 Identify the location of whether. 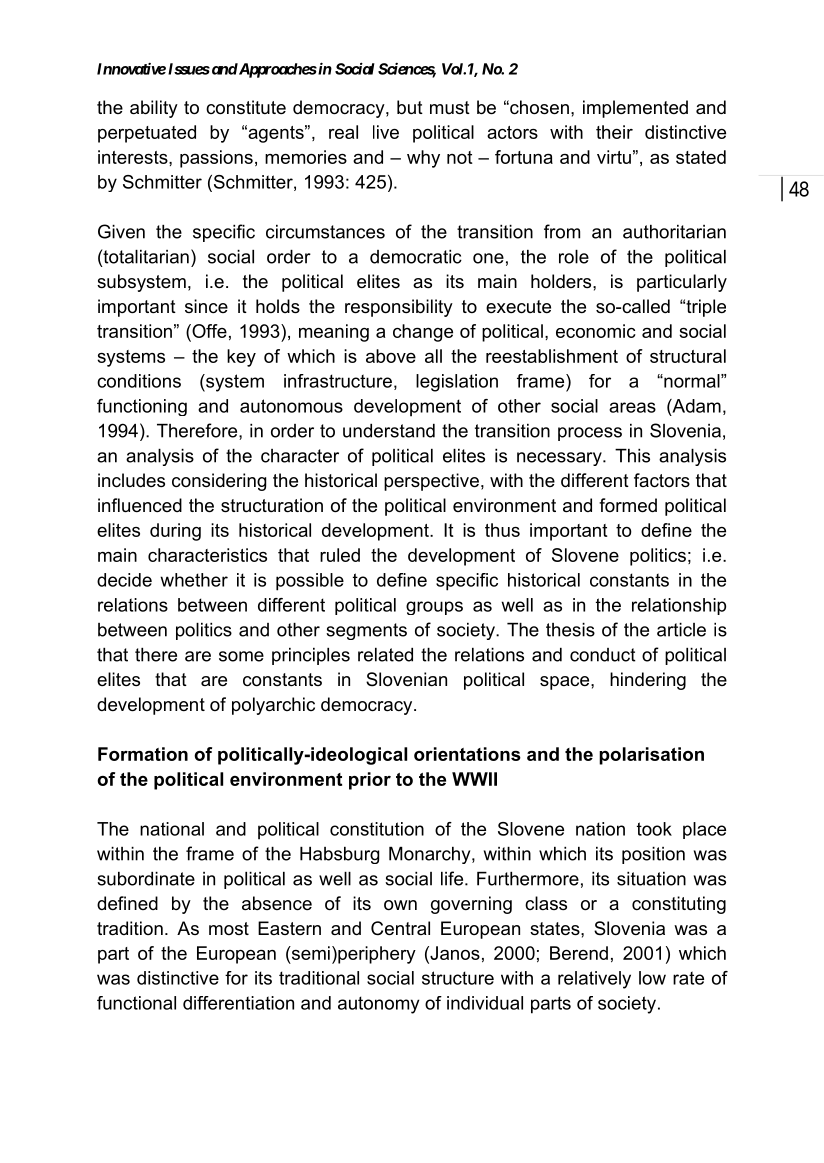
(194, 580).
